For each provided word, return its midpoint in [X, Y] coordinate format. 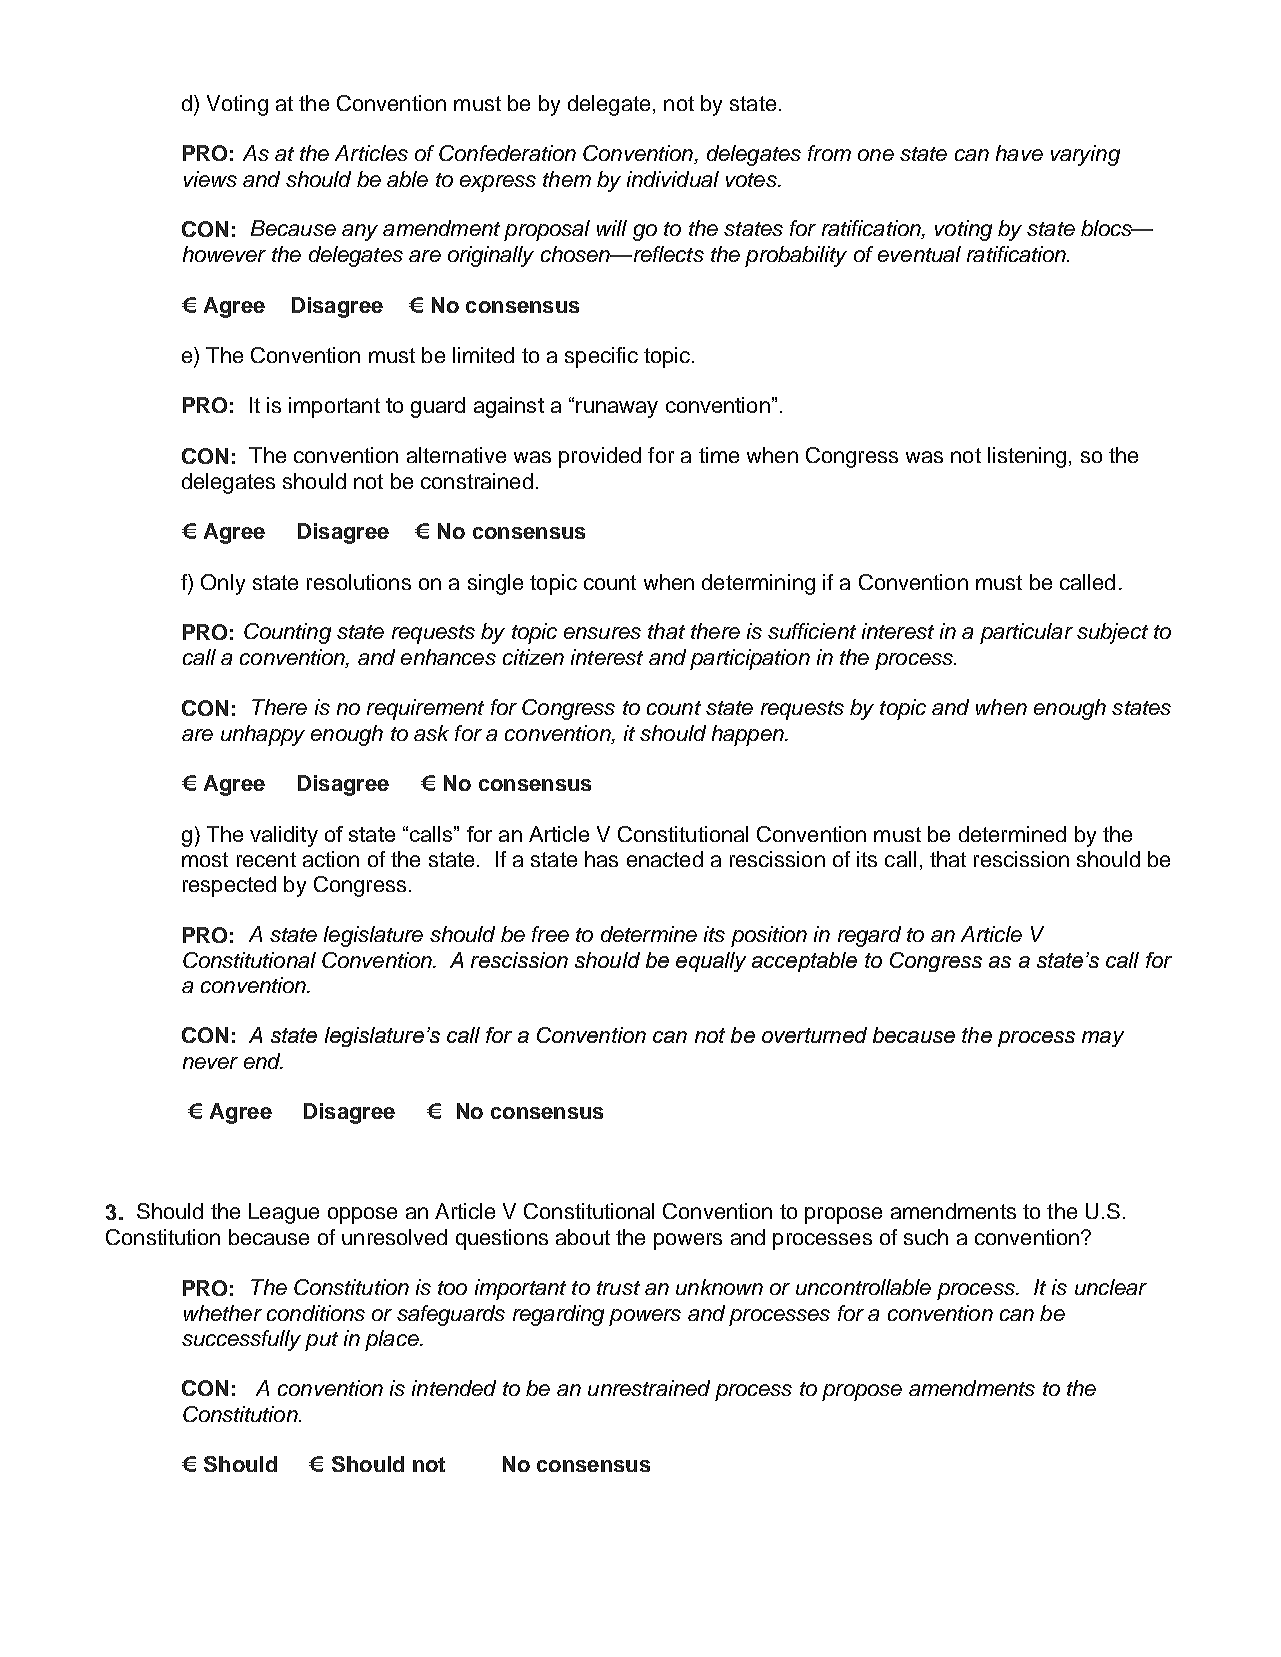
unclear [1111, 1287]
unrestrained [649, 1388]
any [360, 232]
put [321, 1341]
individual [673, 179]
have [1019, 153]
